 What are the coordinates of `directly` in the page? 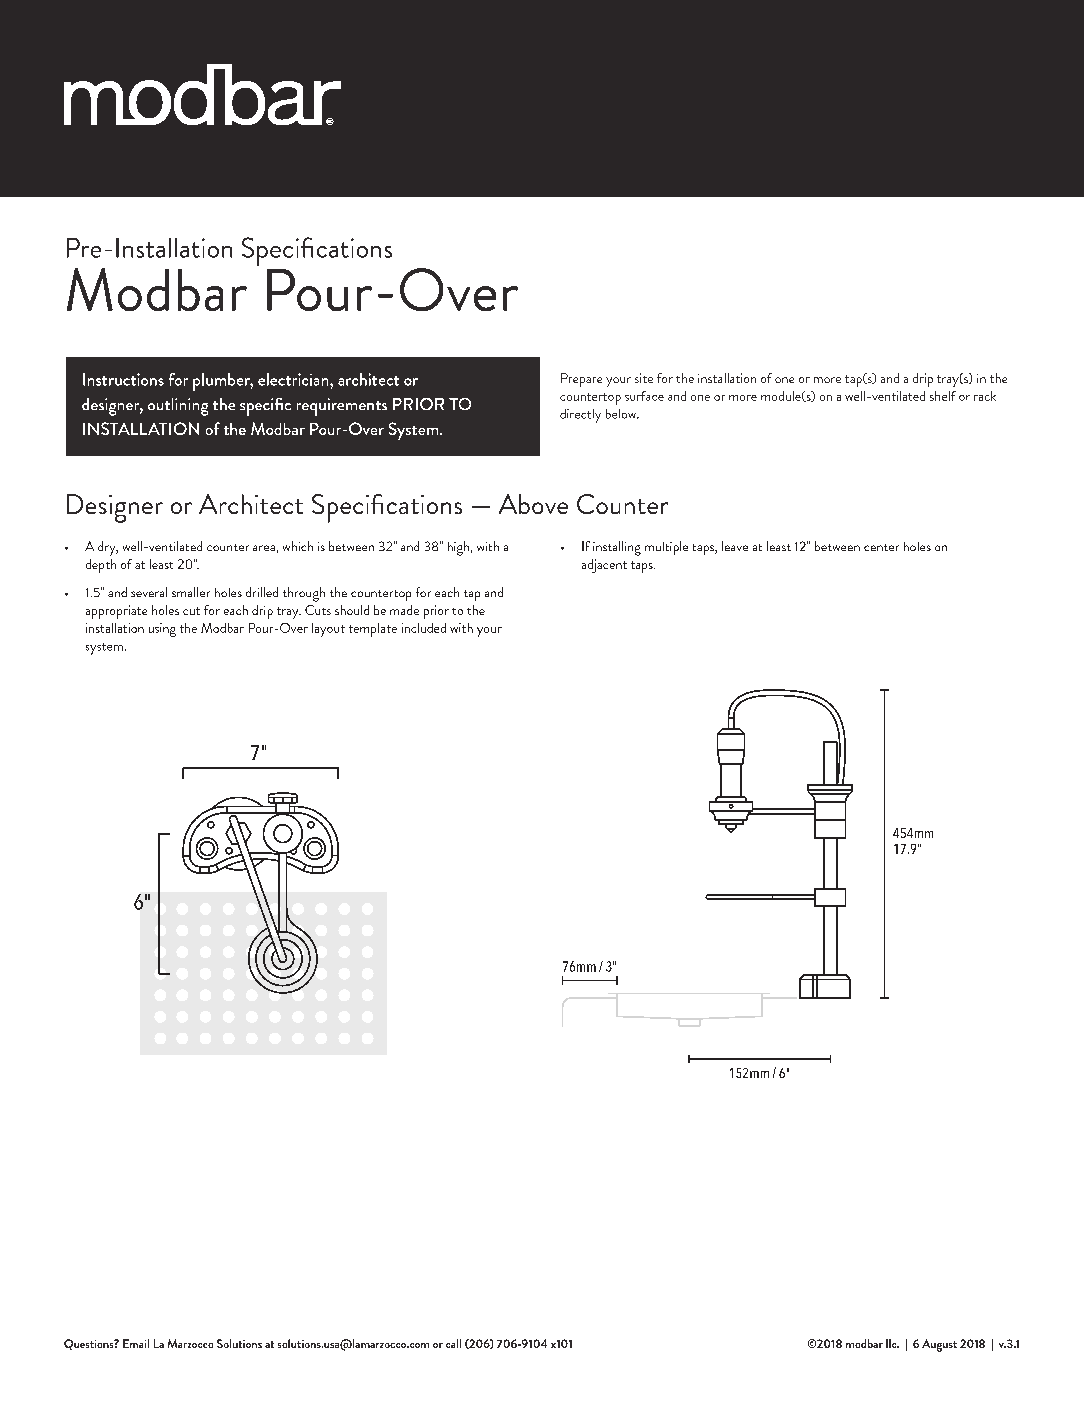 It's located at (580, 416).
